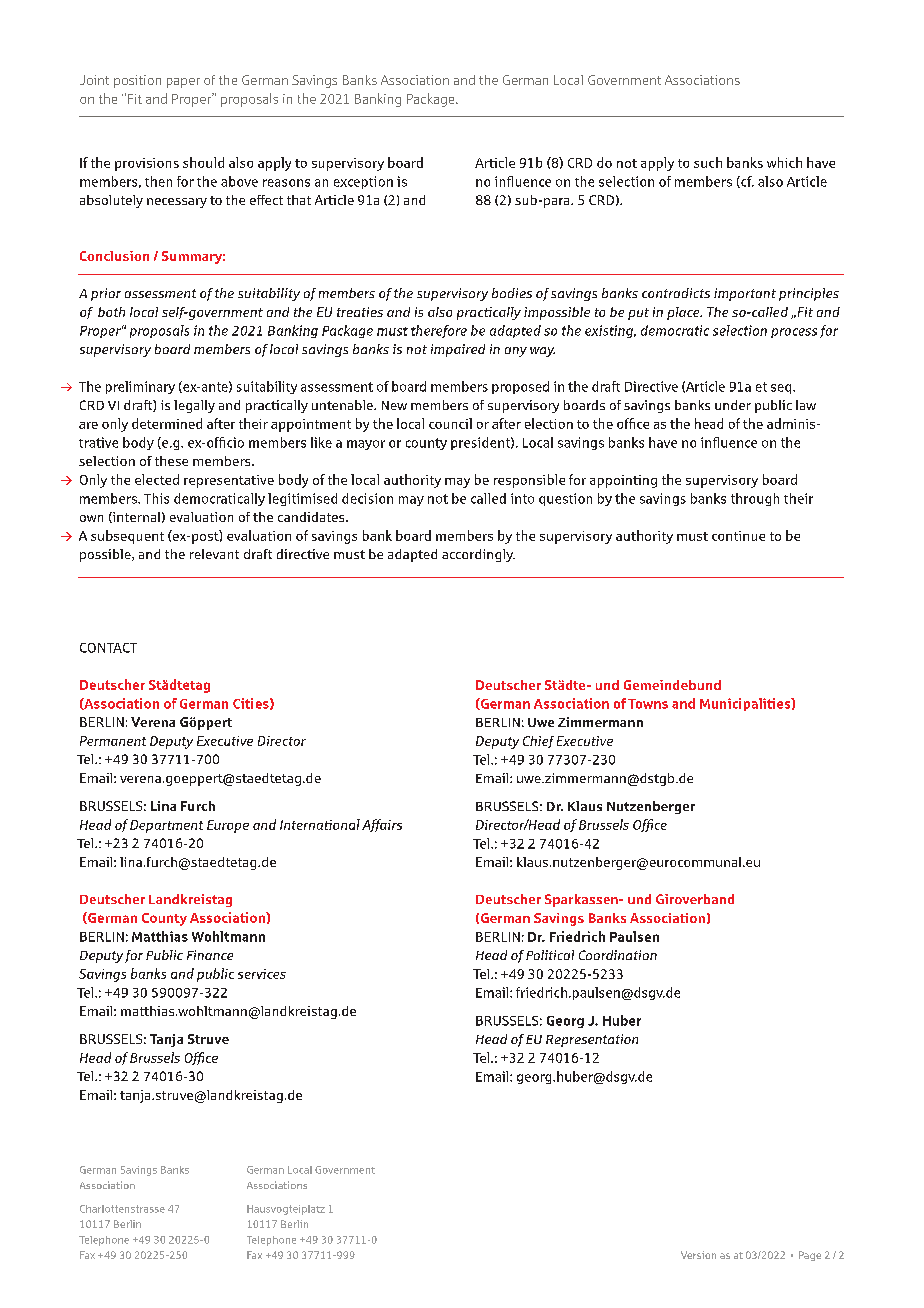 Image resolution: width=924 pixels, height=1308 pixels. I want to click on services, so click(262, 974).
